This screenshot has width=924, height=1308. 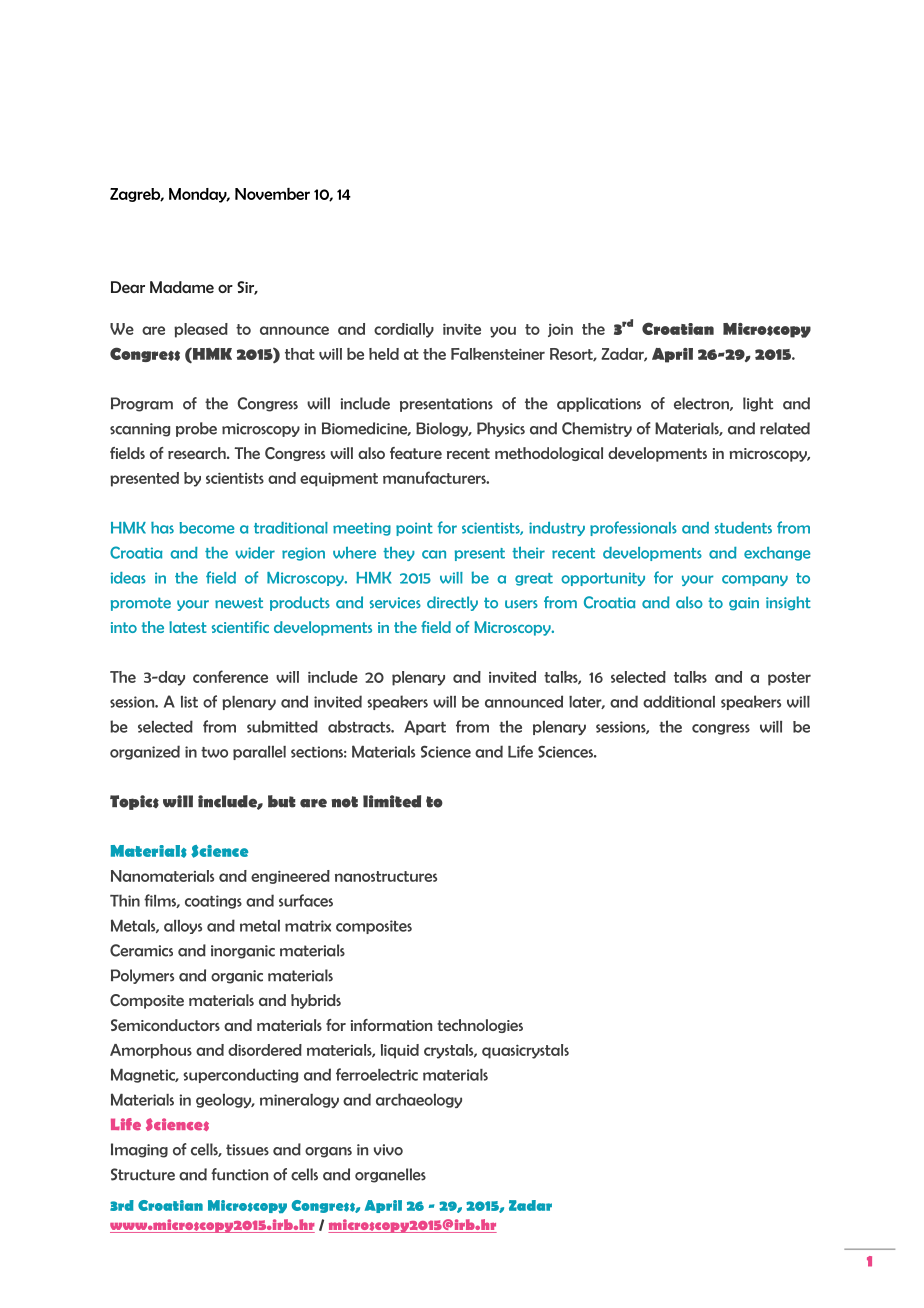 What do you see at coordinates (425, 727) in the screenshot?
I see `Apart` at bounding box center [425, 727].
